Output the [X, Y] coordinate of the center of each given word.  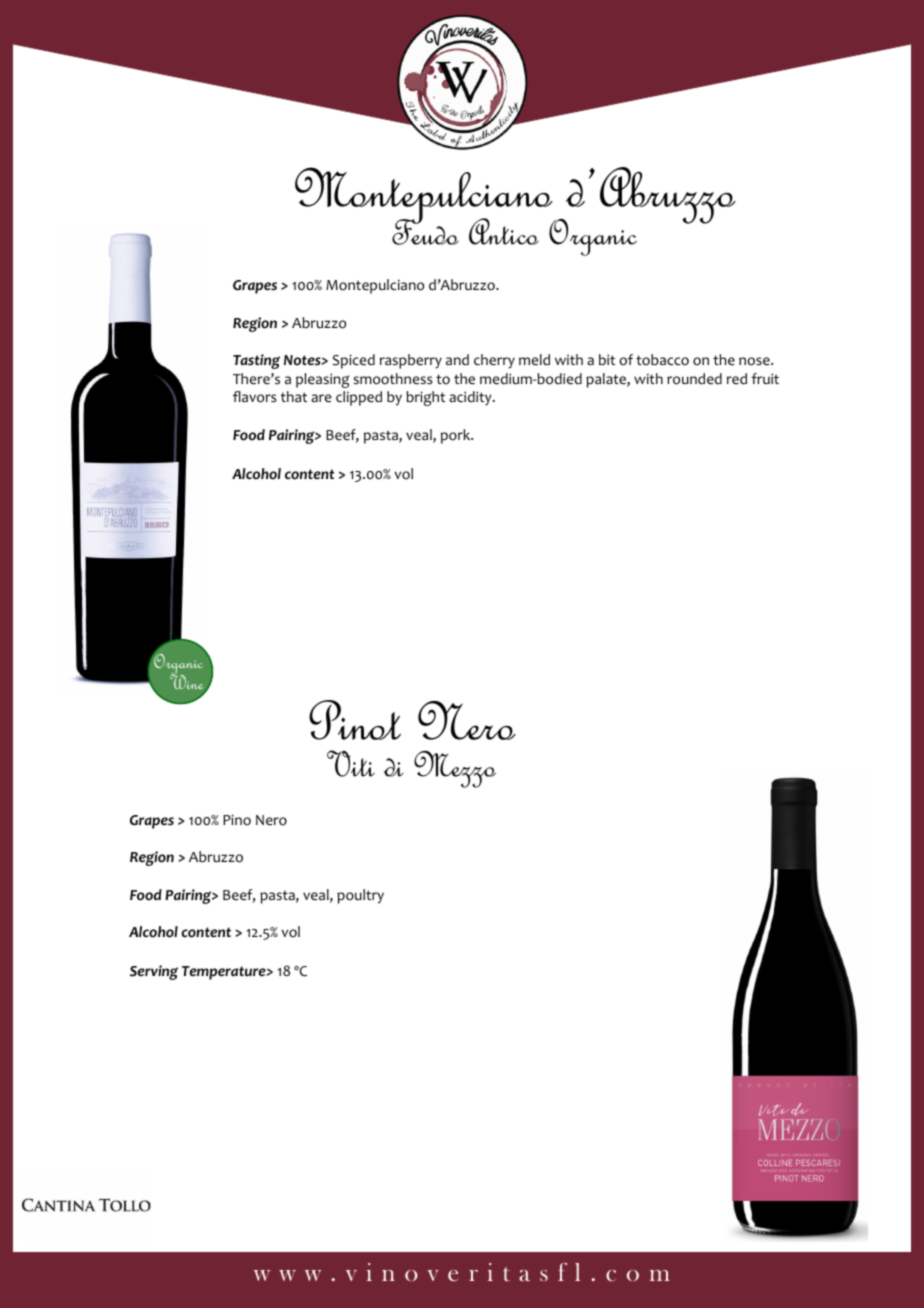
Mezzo [455, 769]
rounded [694, 379]
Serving [154, 972]
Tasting [256, 361]
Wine [188, 683]
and [457, 359]
